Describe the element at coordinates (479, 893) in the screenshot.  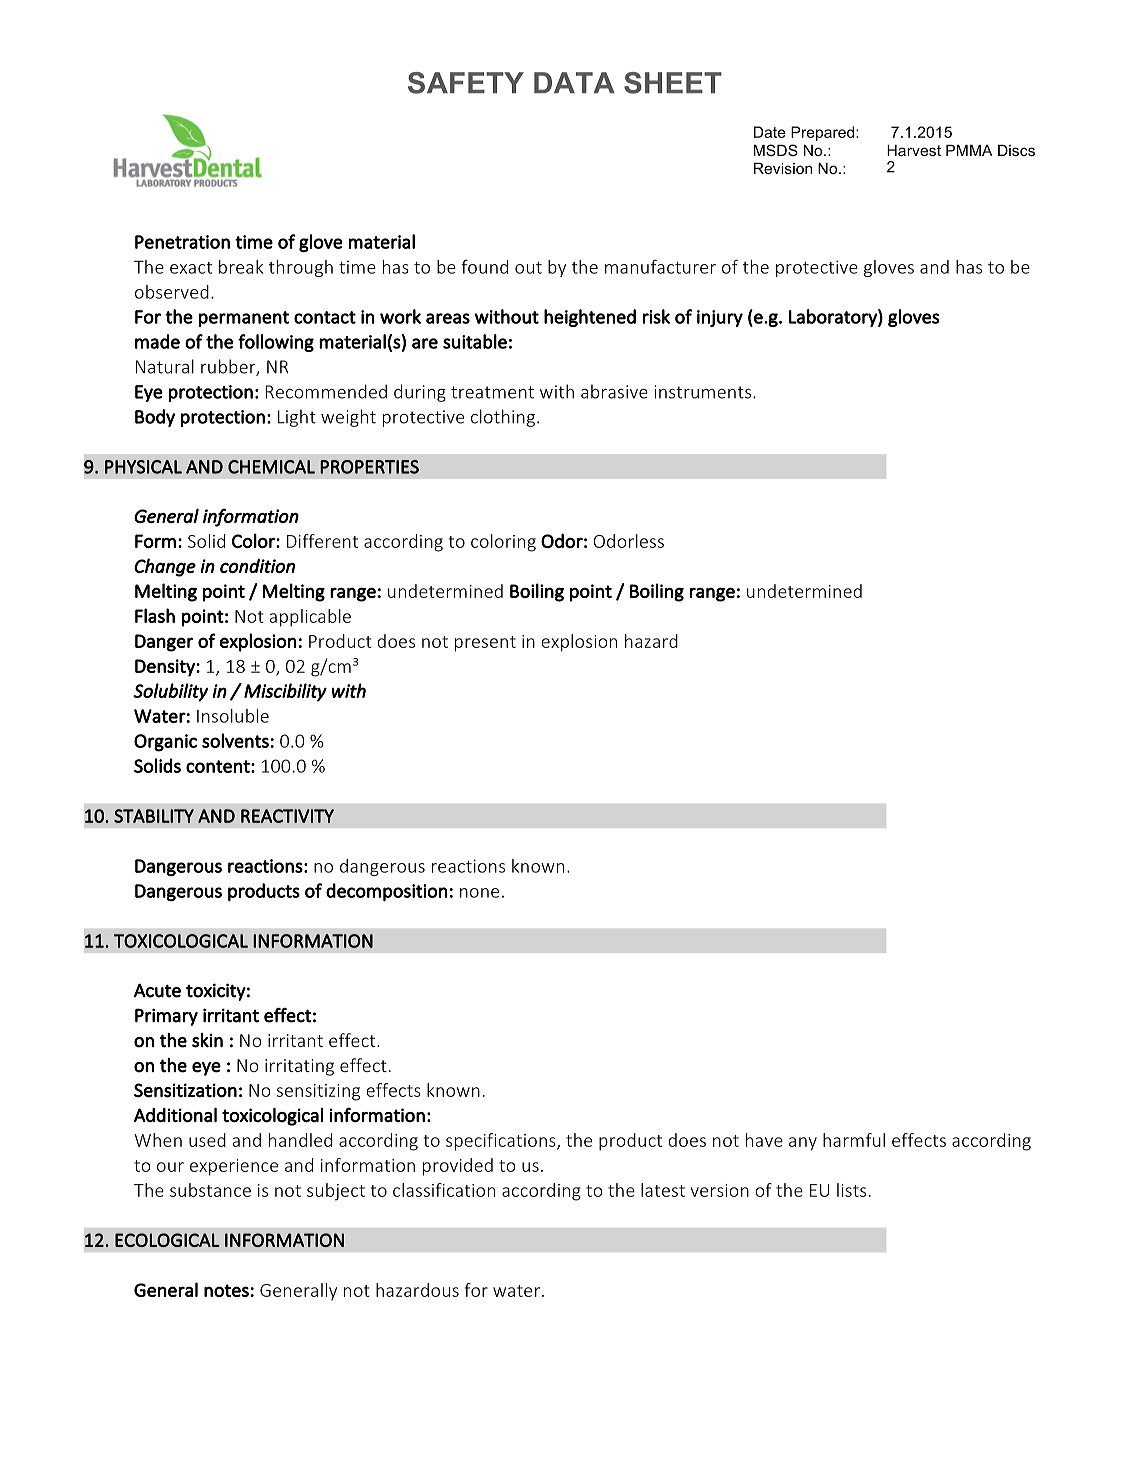
I see `none` at that location.
